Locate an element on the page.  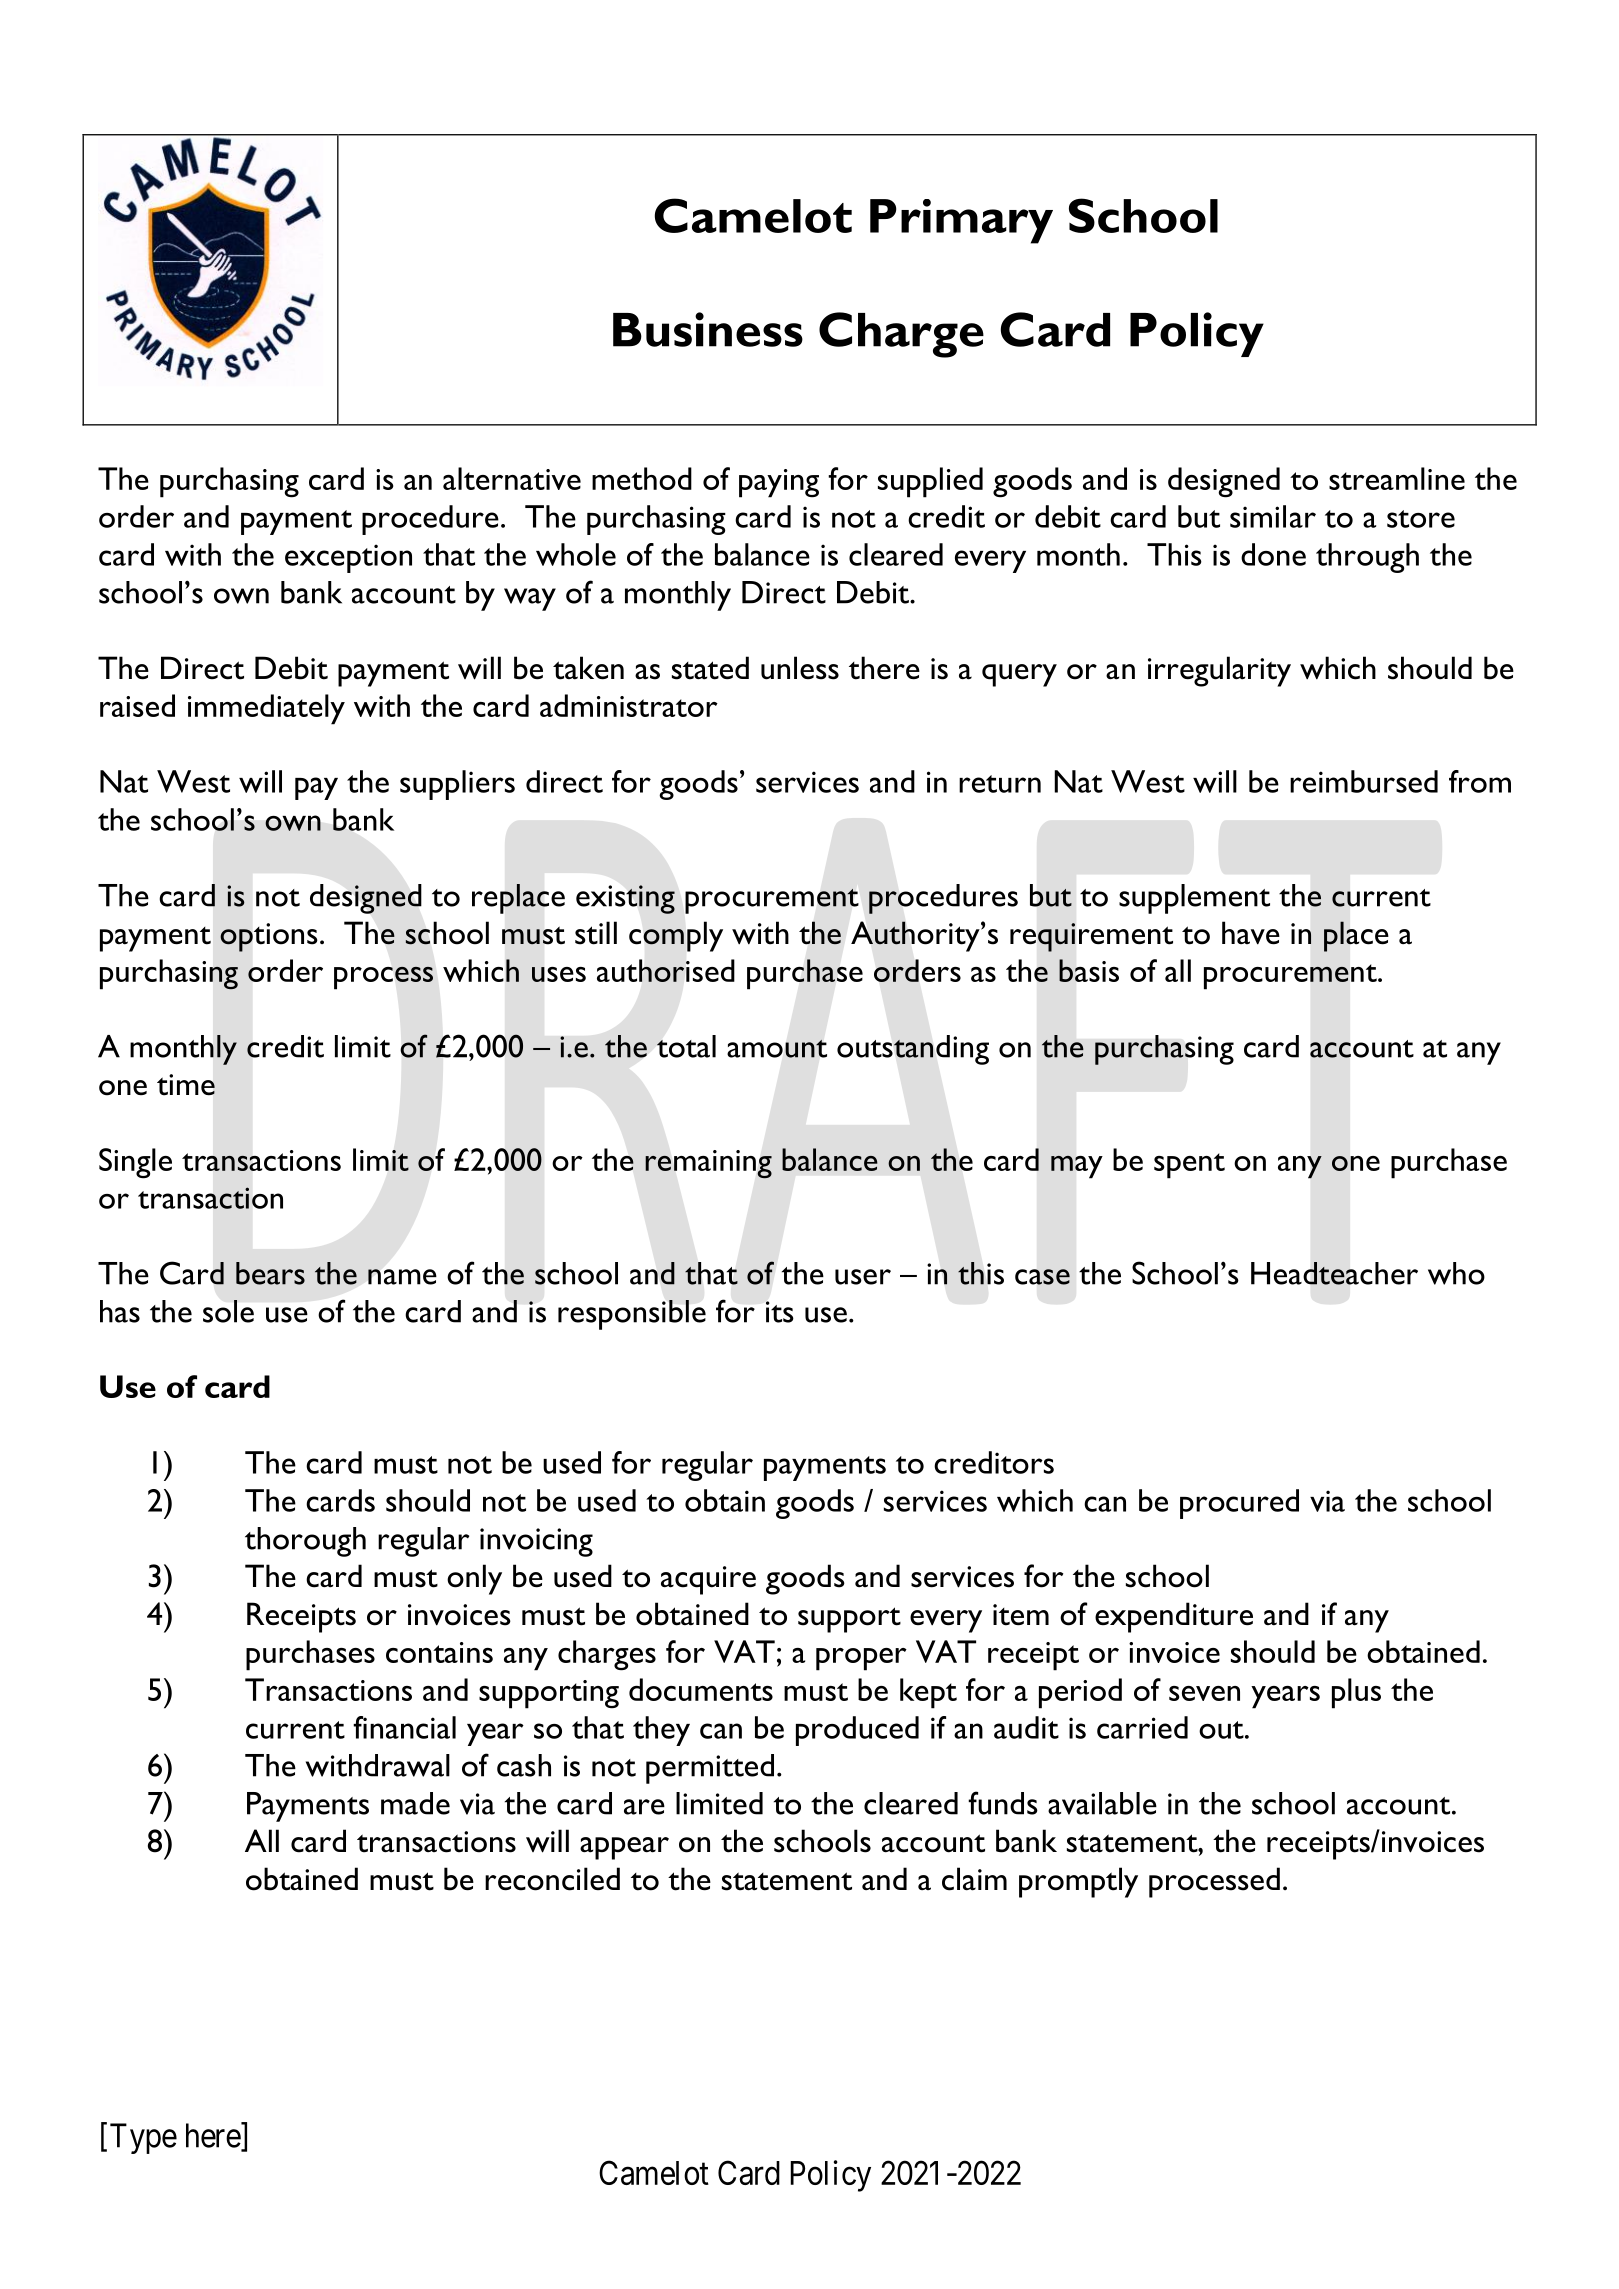
alternative is located at coordinates (512, 478).
